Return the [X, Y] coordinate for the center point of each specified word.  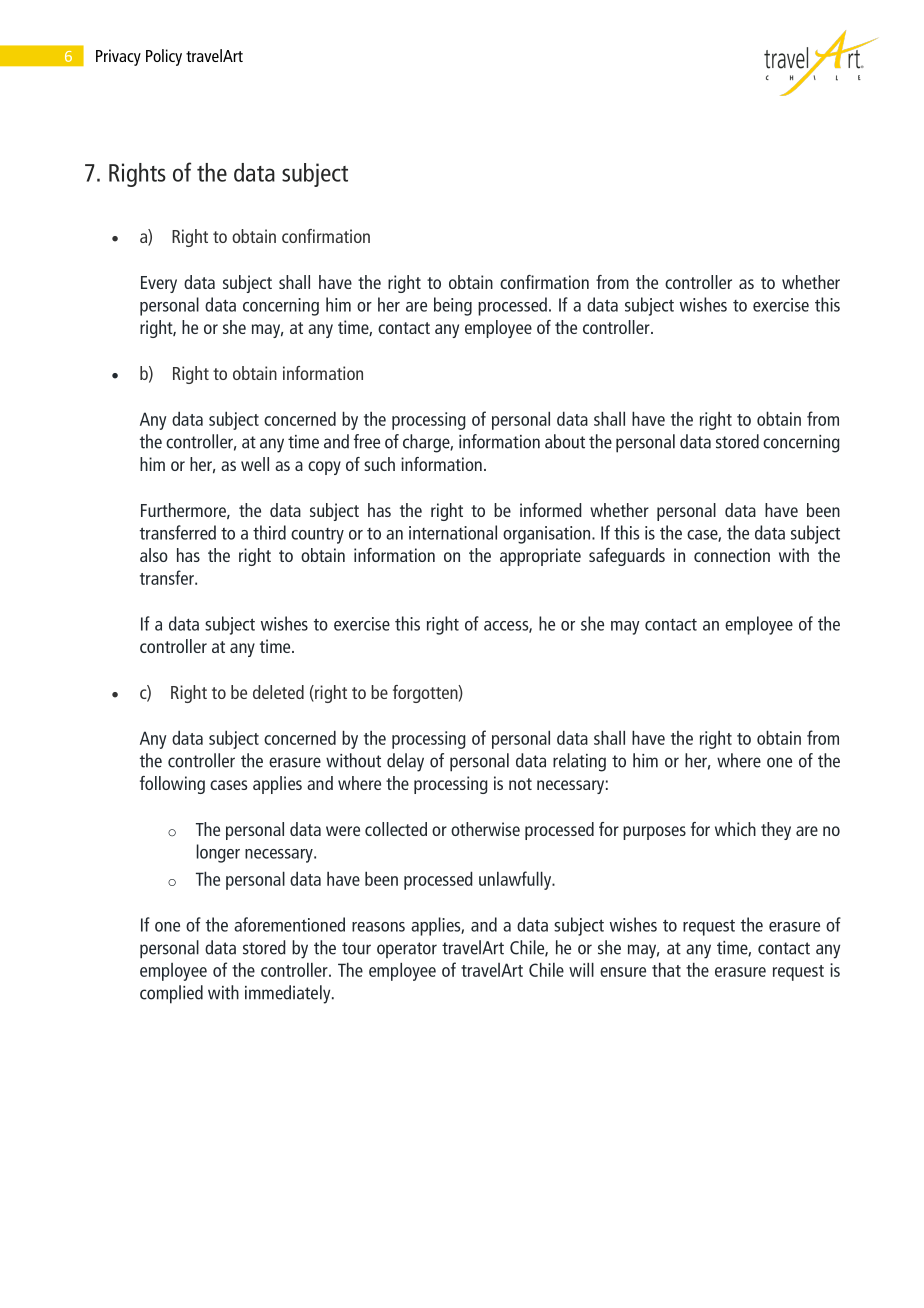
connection [732, 555]
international [453, 532]
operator [407, 950]
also [154, 555]
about [565, 441]
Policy [164, 57]
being [453, 306]
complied [171, 994]
